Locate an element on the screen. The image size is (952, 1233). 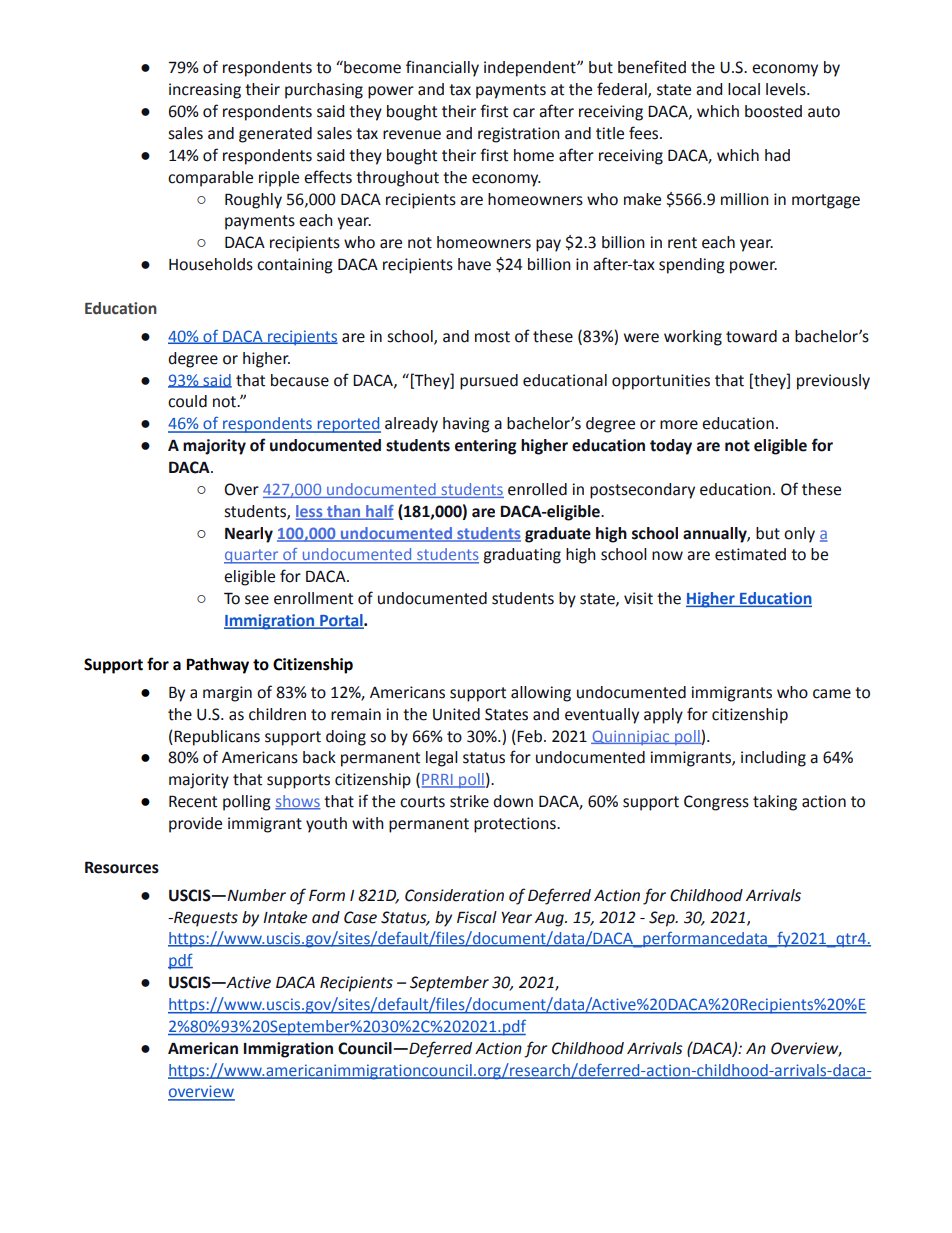
local is located at coordinates (744, 89).
